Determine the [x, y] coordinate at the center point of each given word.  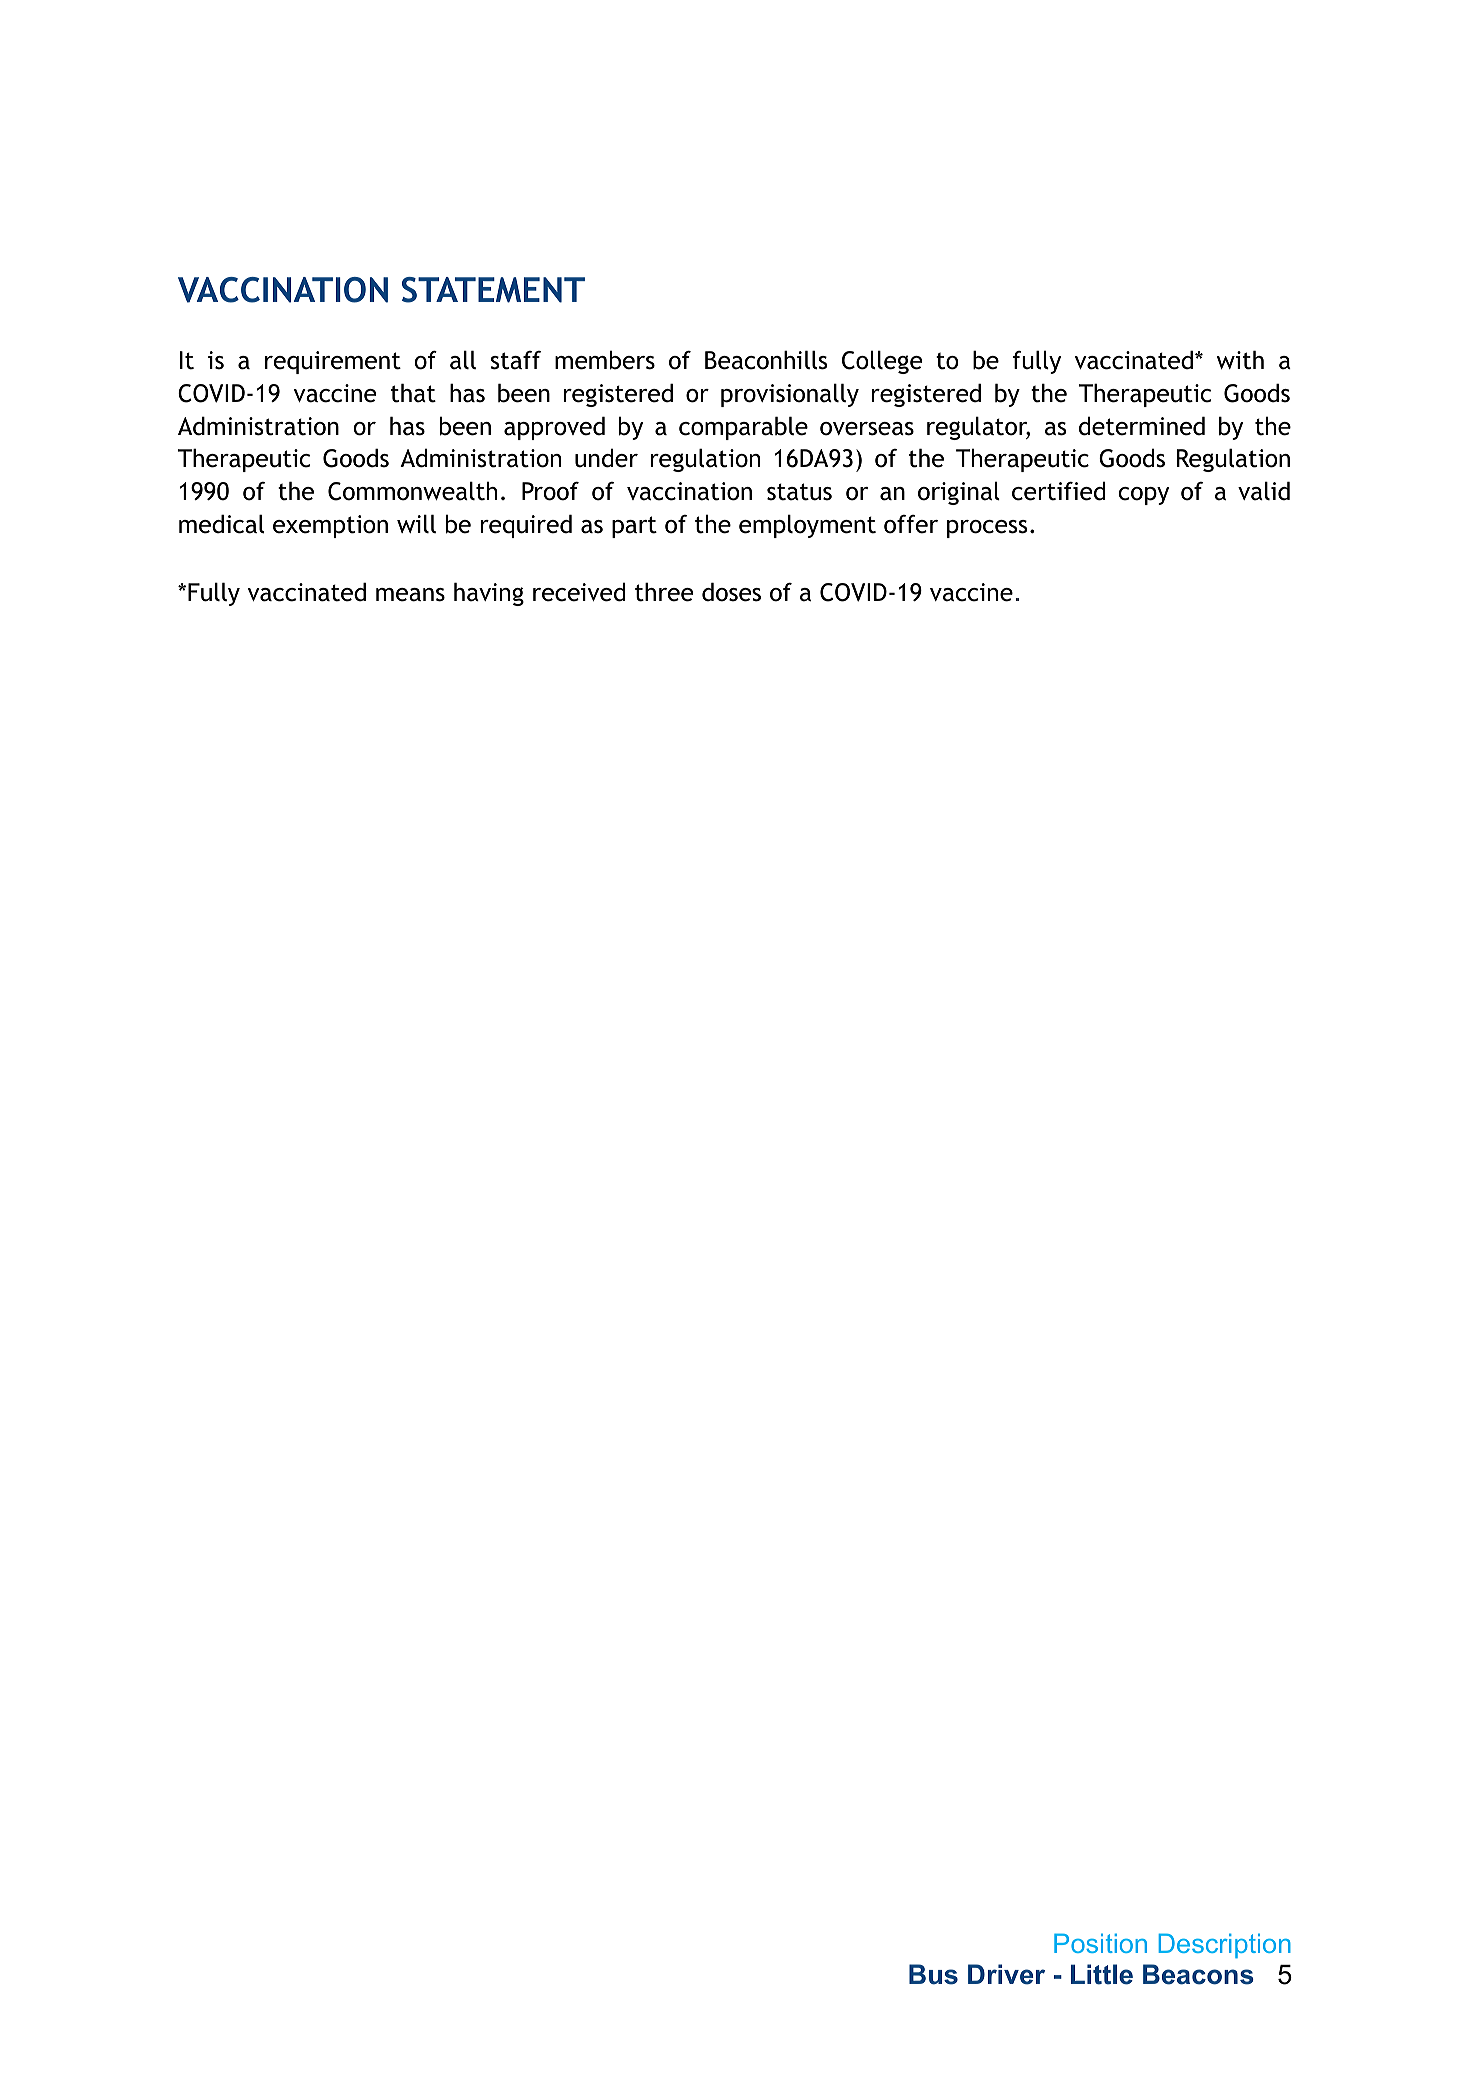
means [410, 595]
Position [1100, 1943]
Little [1102, 1974]
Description [1225, 1945]
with [1240, 360]
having [489, 594]
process [987, 529]
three [664, 592]
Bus [933, 1974]
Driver [1006, 1974]
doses [731, 592]
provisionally [790, 395]
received [579, 592]
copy [1143, 496]
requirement [333, 362]
